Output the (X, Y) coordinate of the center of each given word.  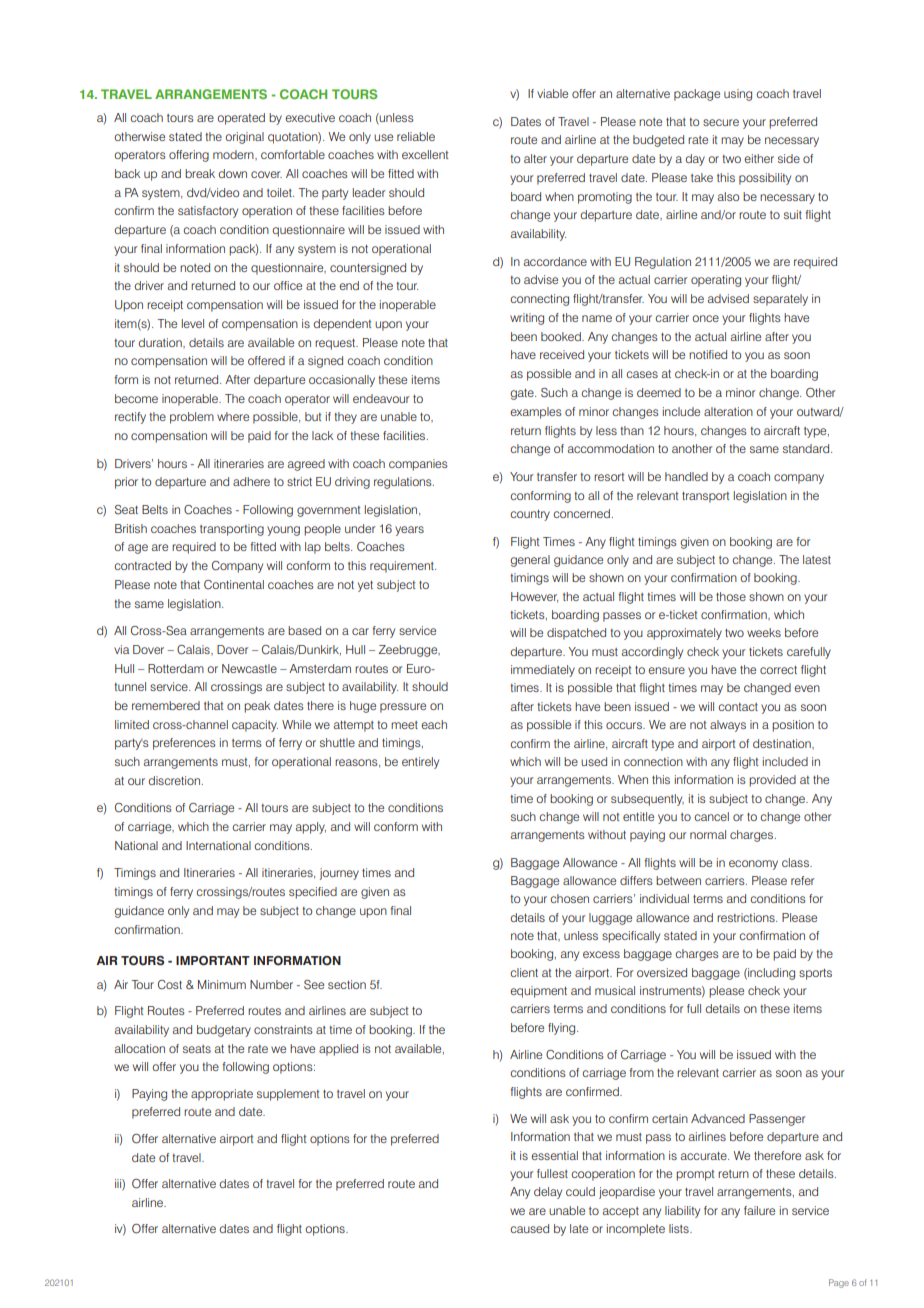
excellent (425, 154)
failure (759, 1210)
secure (721, 122)
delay (548, 1193)
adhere (251, 481)
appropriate (222, 1095)
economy (753, 865)
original (244, 138)
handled (686, 476)
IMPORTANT (213, 961)
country (530, 515)
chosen (569, 898)
